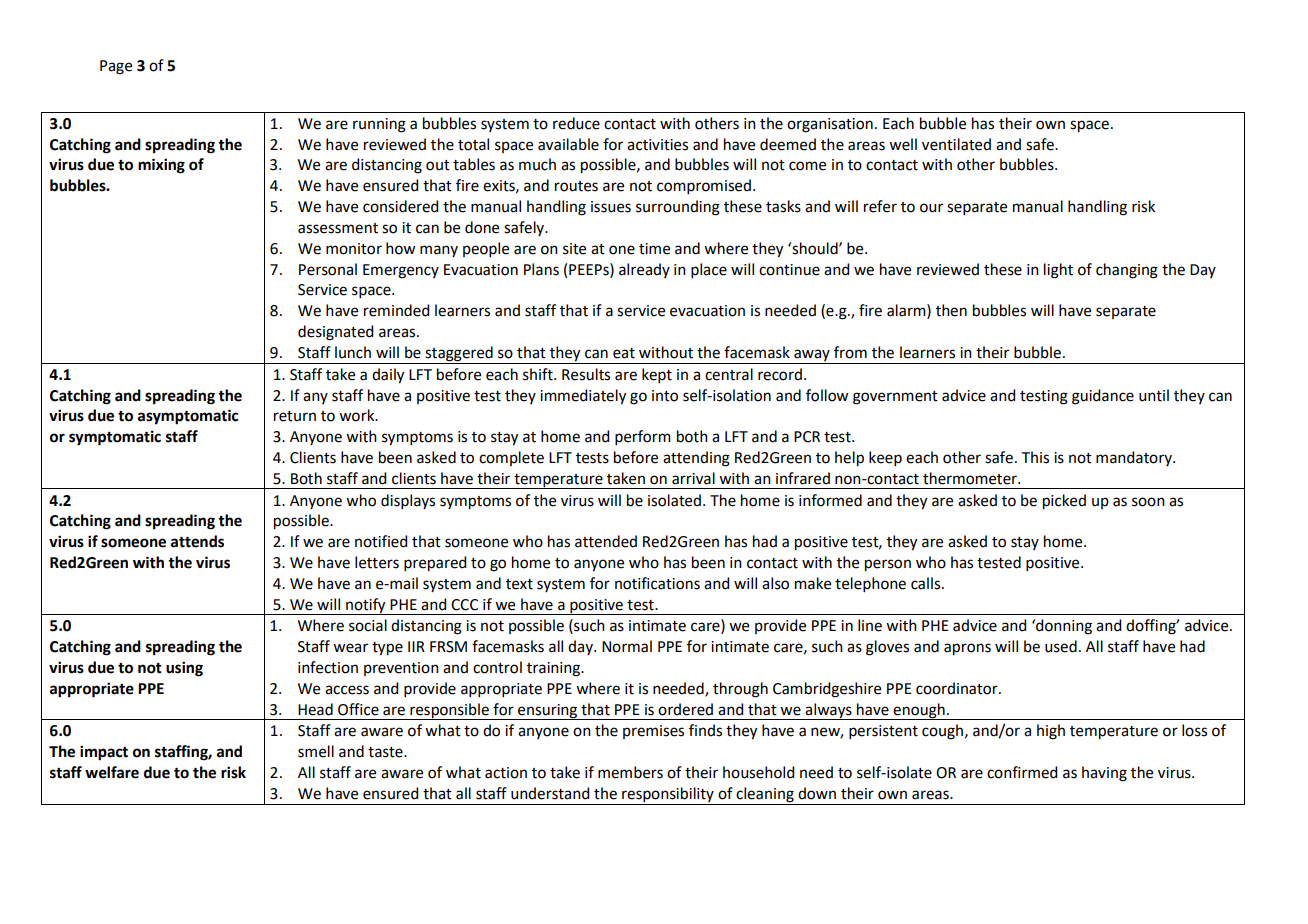 This screenshot has width=1308, height=924. What do you see at coordinates (316, 751) in the screenshot?
I see `smell` at bounding box center [316, 751].
